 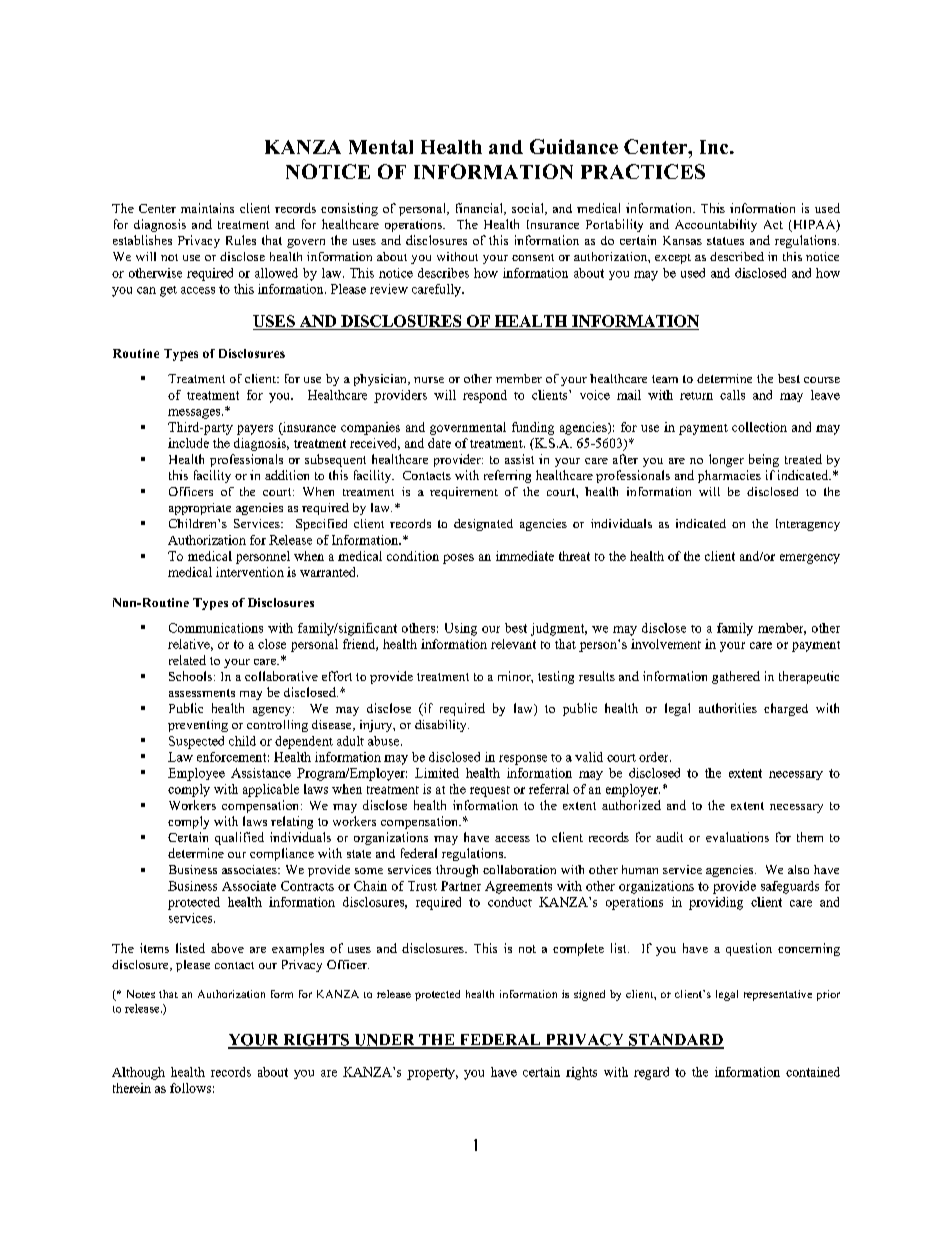 What do you see at coordinates (138, 1073) in the page?
I see `Although` at bounding box center [138, 1073].
